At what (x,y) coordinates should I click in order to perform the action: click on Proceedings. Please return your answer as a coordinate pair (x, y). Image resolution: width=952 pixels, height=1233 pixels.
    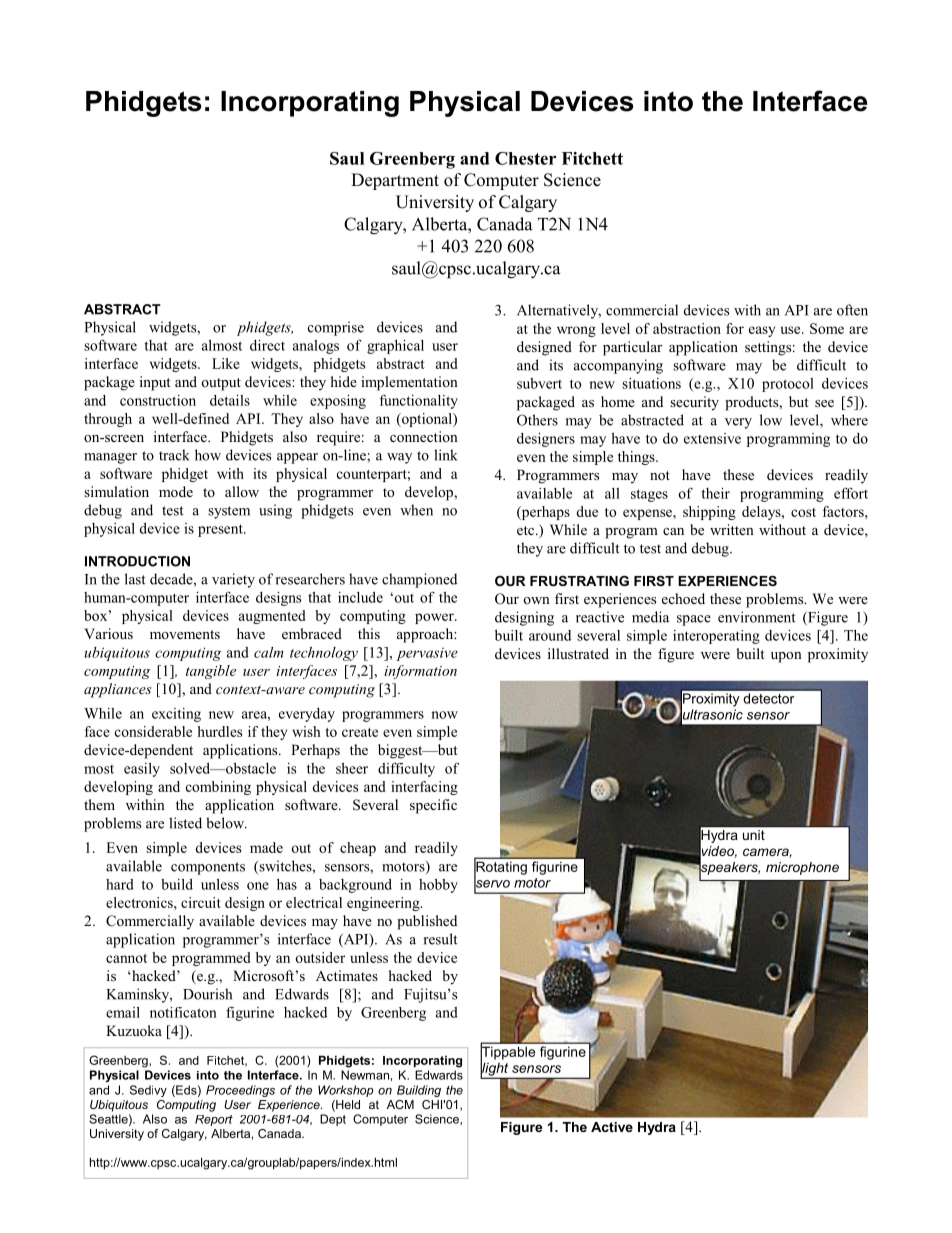
    Looking at the image, I should click on (240, 1091).
